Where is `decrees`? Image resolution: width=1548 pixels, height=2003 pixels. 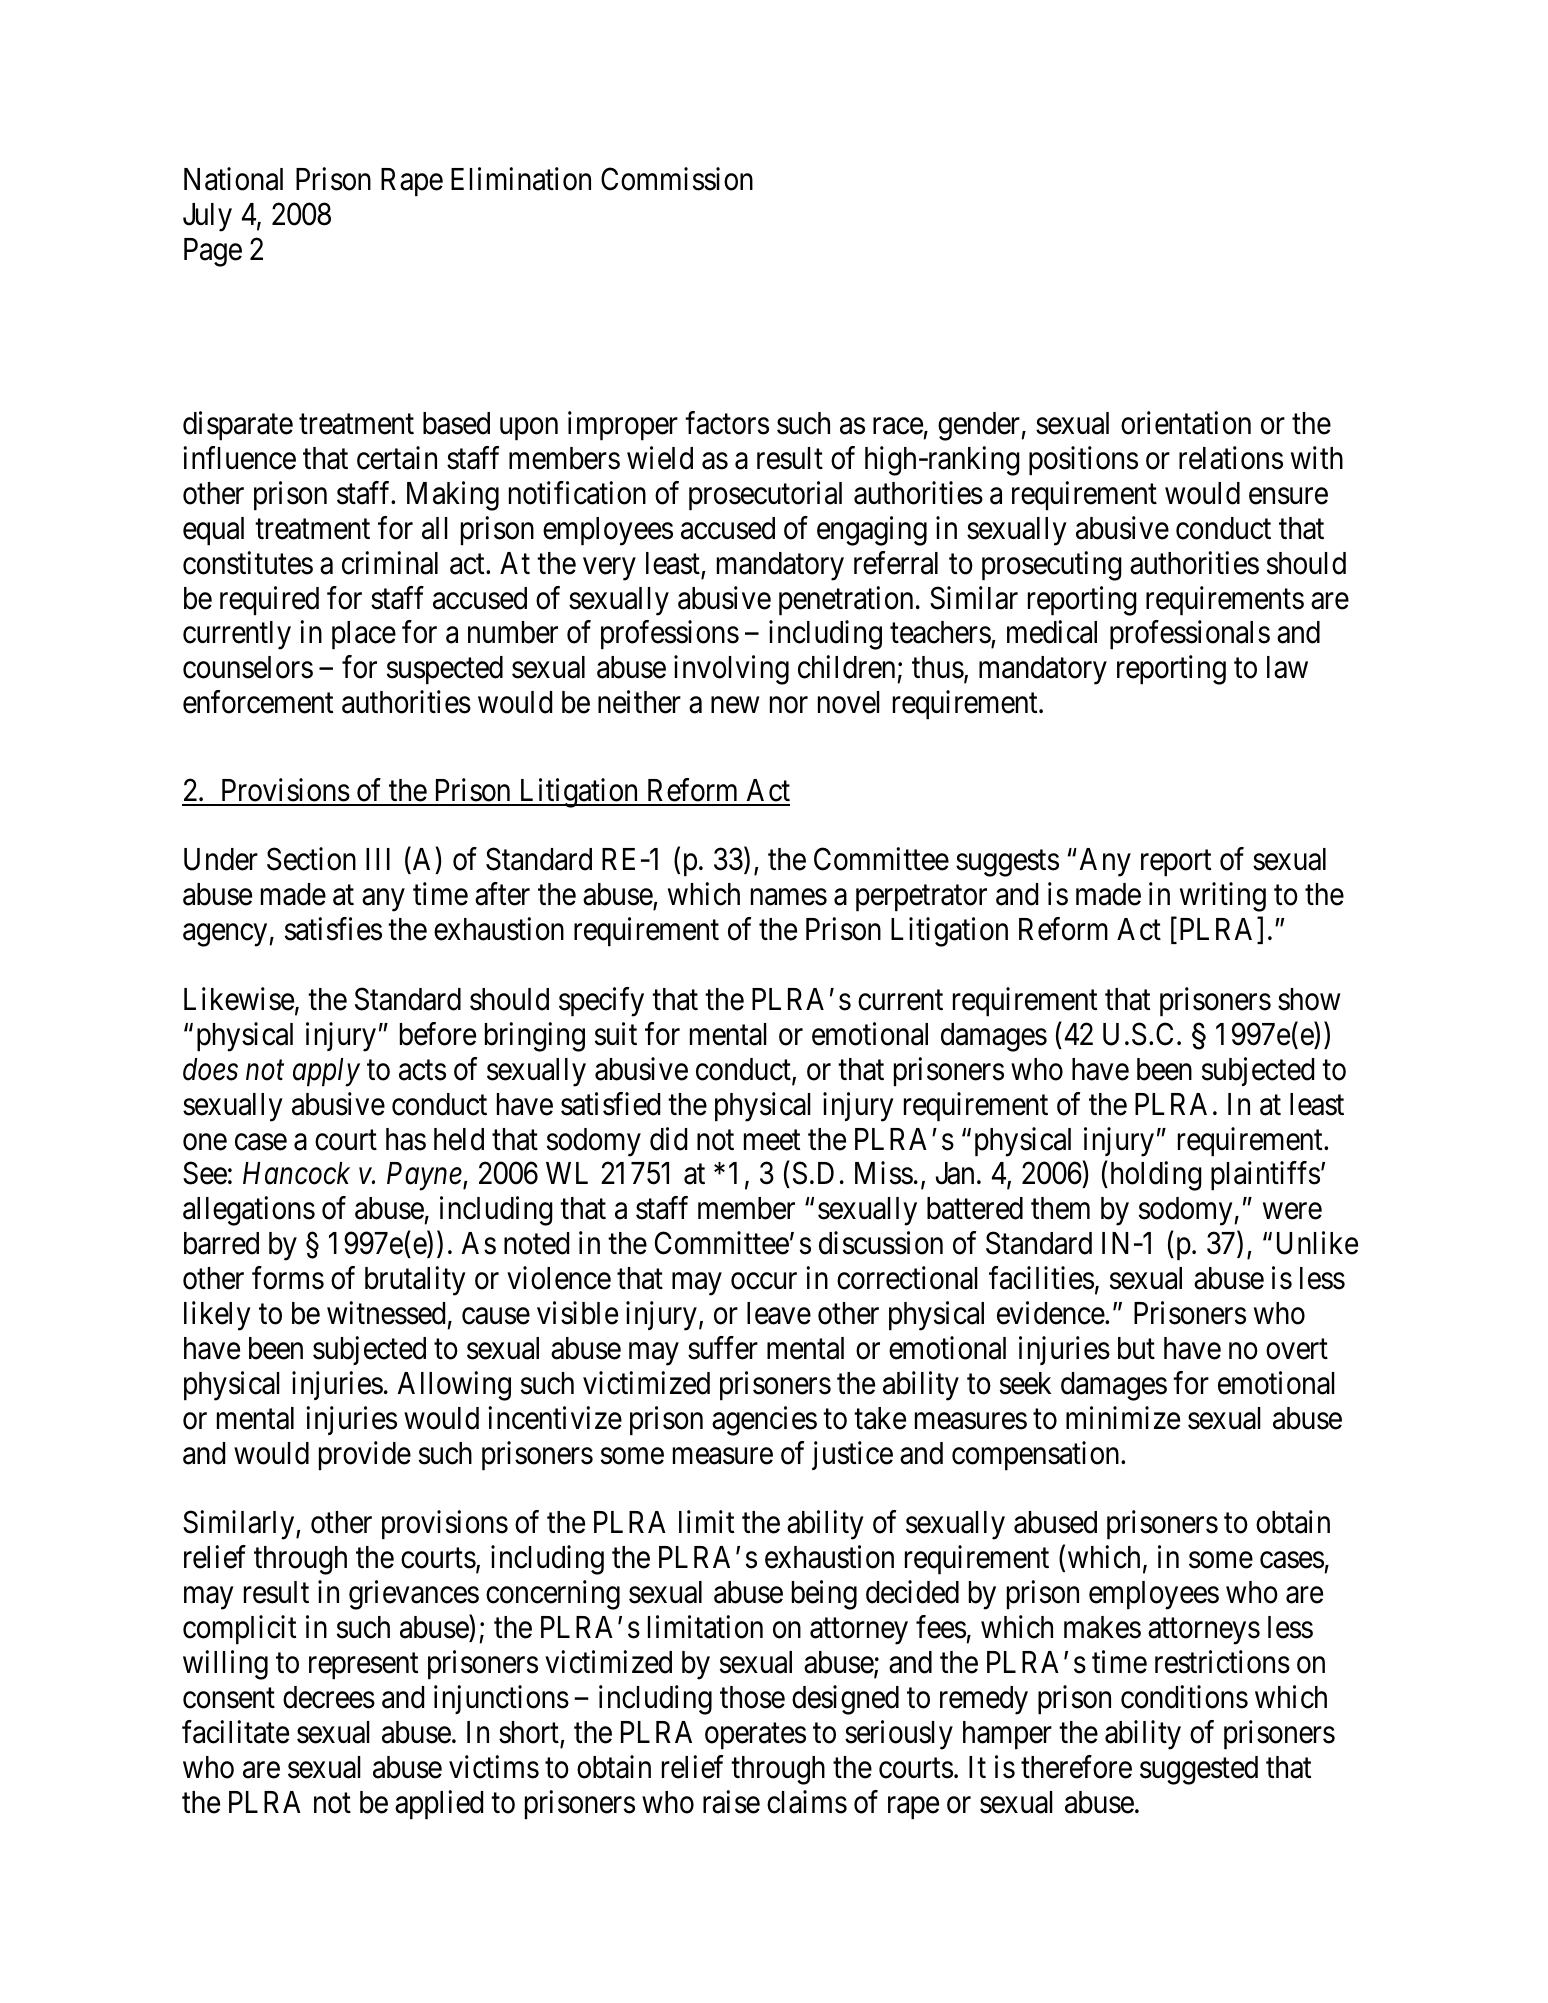 decrees is located at coordinates (329, 1697).
